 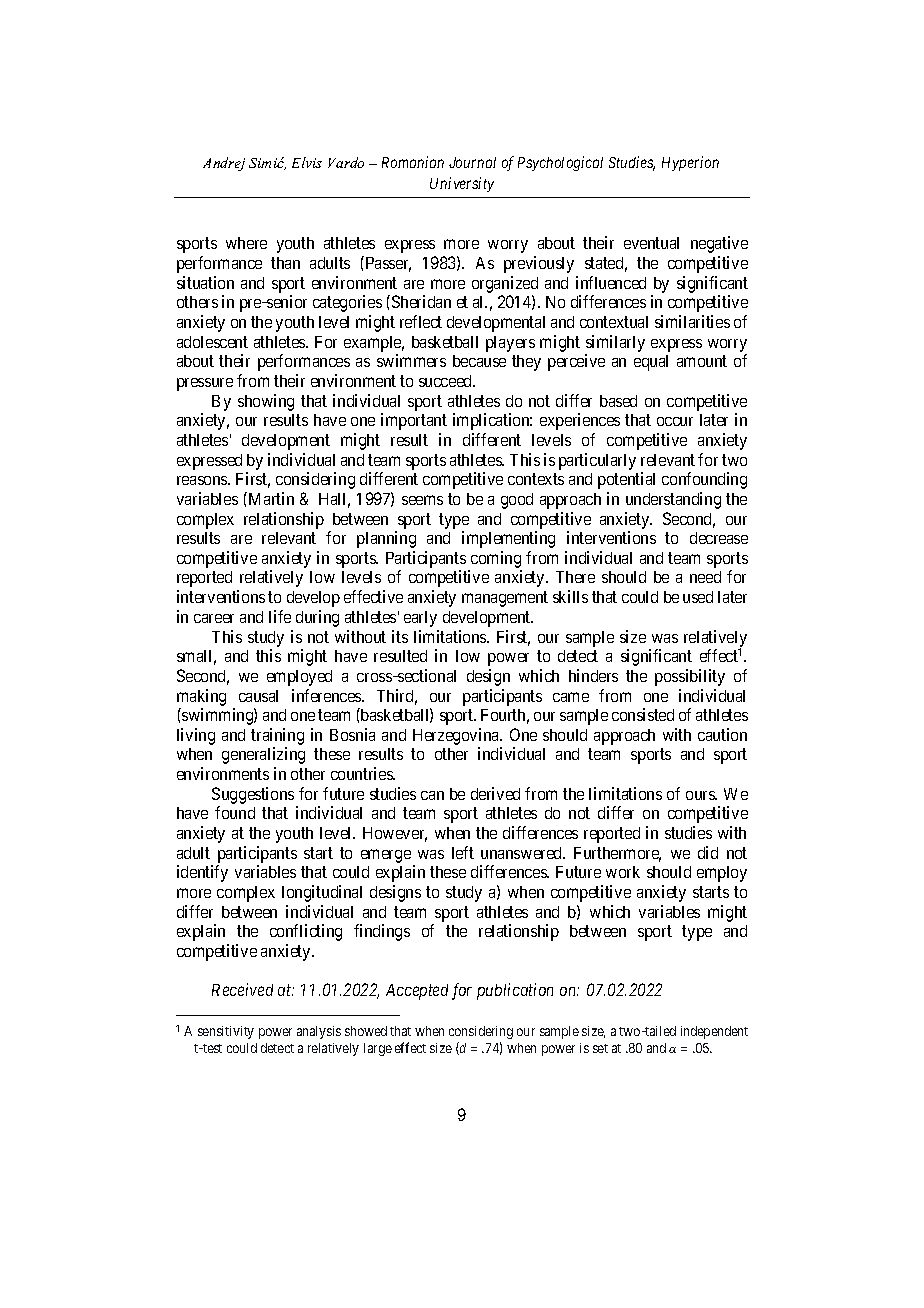 I want to click on early, so click(x=420, y=619).
